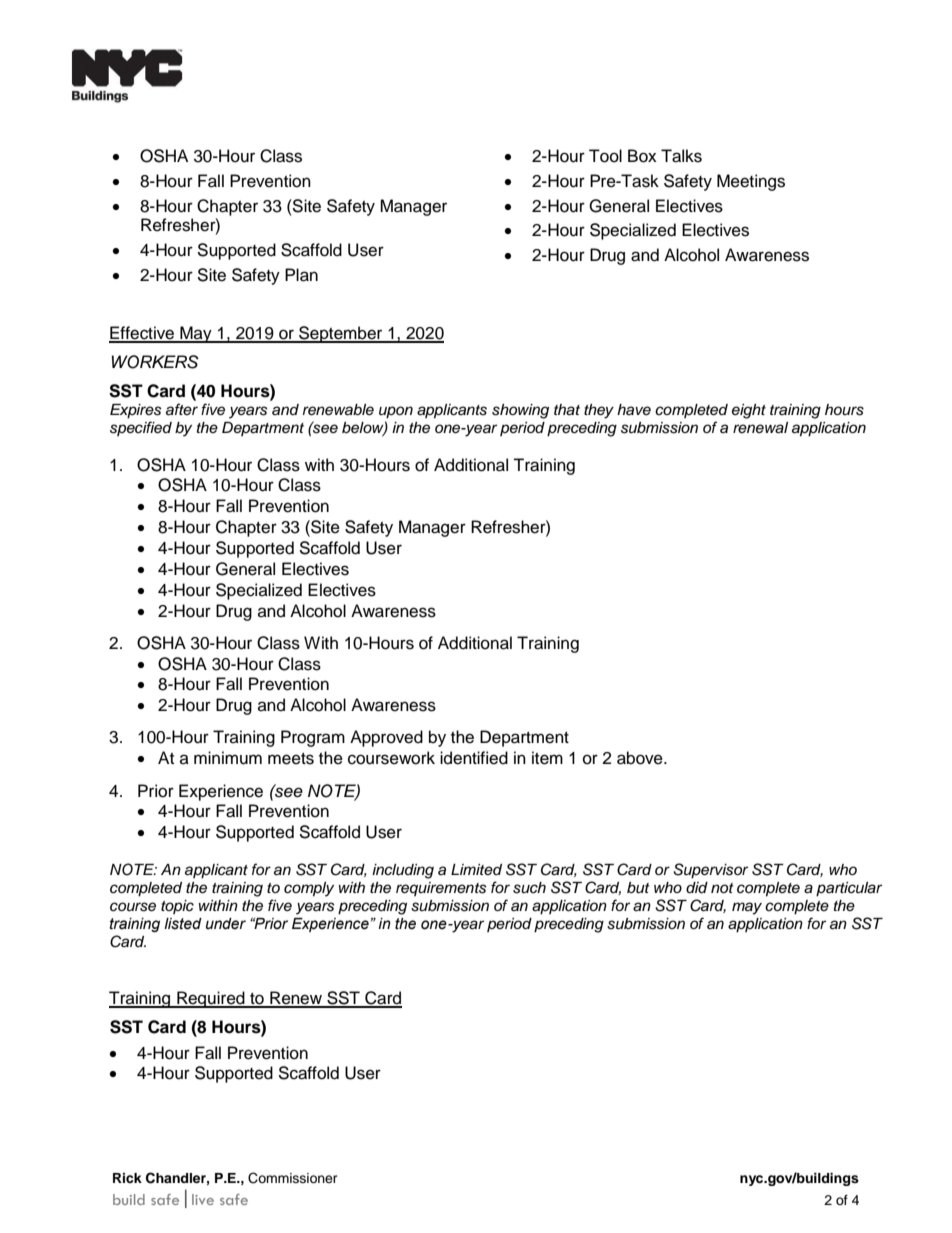 This image has width=952, height=1233. I want to click on Tool, so click(605, 156).
